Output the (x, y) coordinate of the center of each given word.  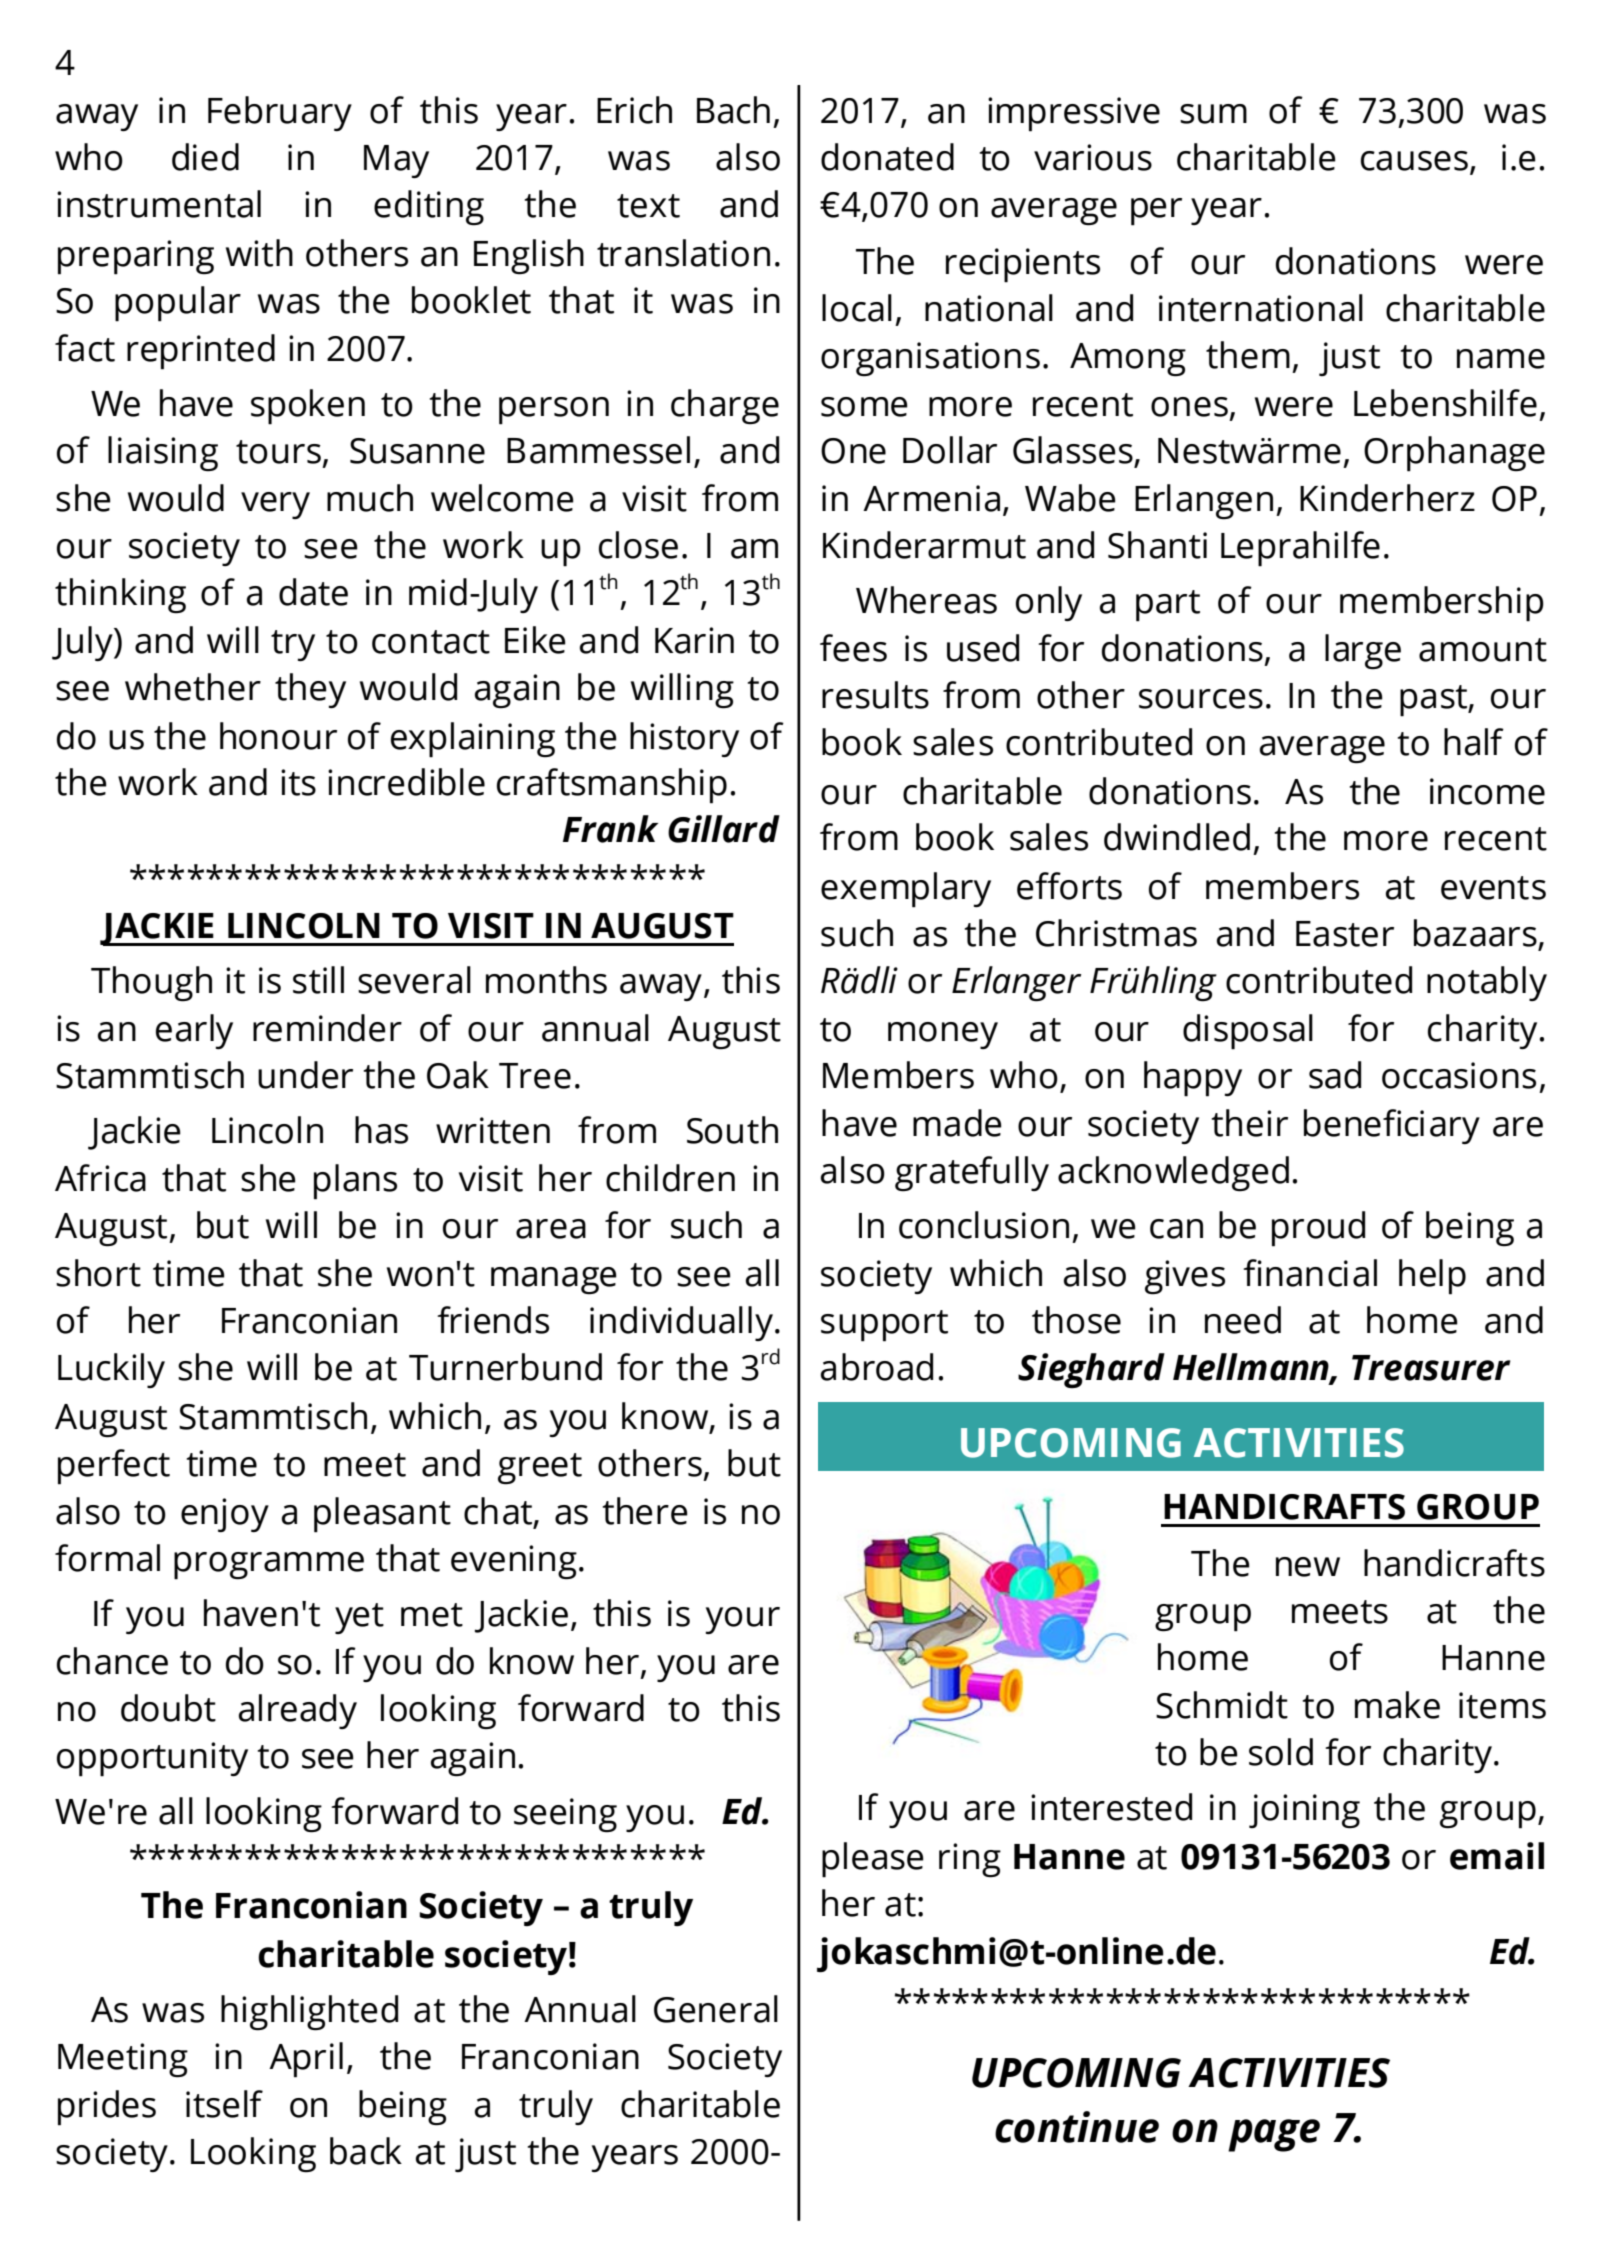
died (205, 157)
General (716, 2009)
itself (224, 2104)
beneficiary (1392, 1126)
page (1274, 2135)
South (732, 1130)
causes (1414, 161)
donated (887, 157)
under (305, 1075)
